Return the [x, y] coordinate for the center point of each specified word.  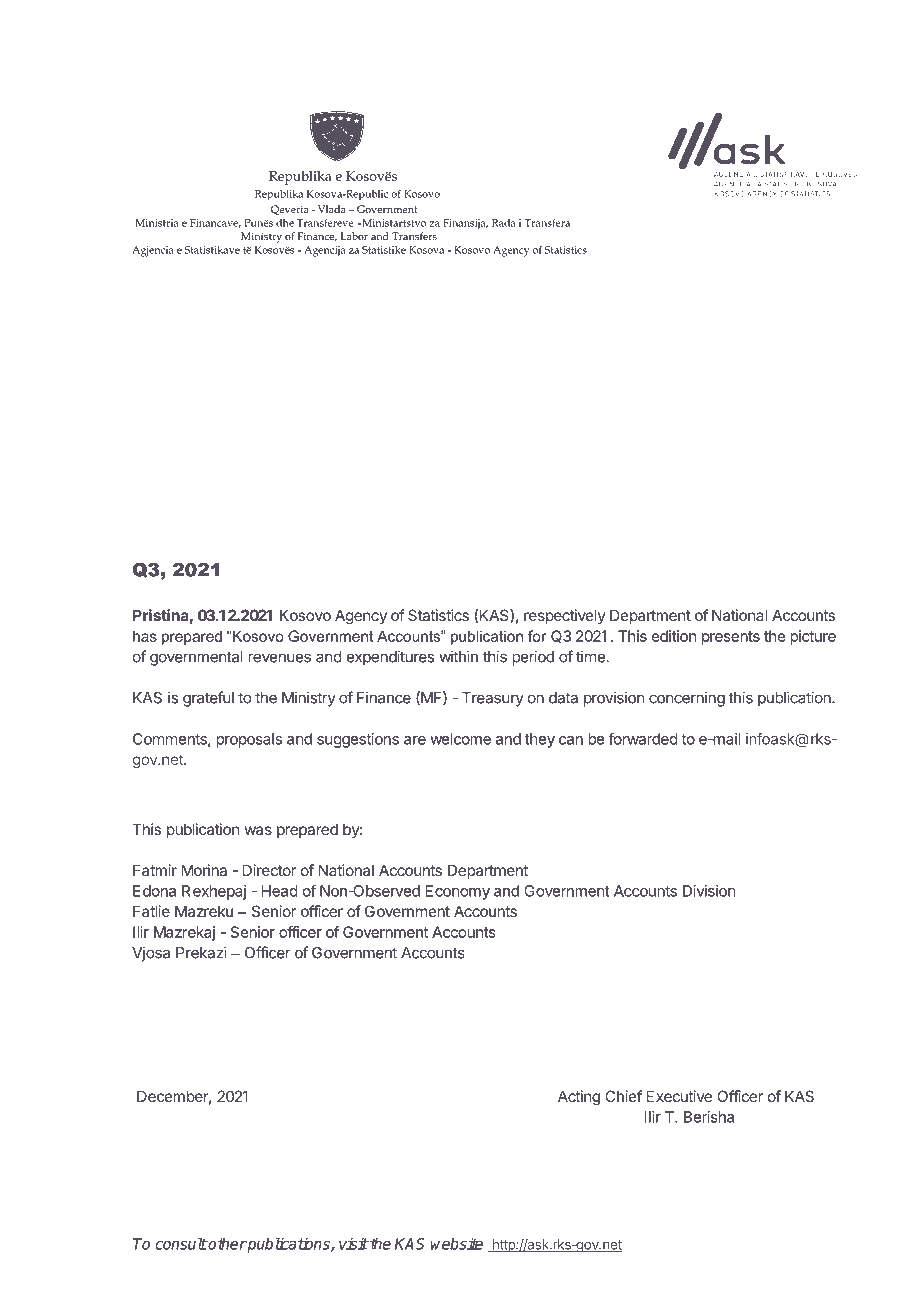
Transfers [414, 236]
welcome [460, 739]
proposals [249, 740]
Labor [354, 236]
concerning [687, 699]
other [227, 1243]
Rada [504, 223]
